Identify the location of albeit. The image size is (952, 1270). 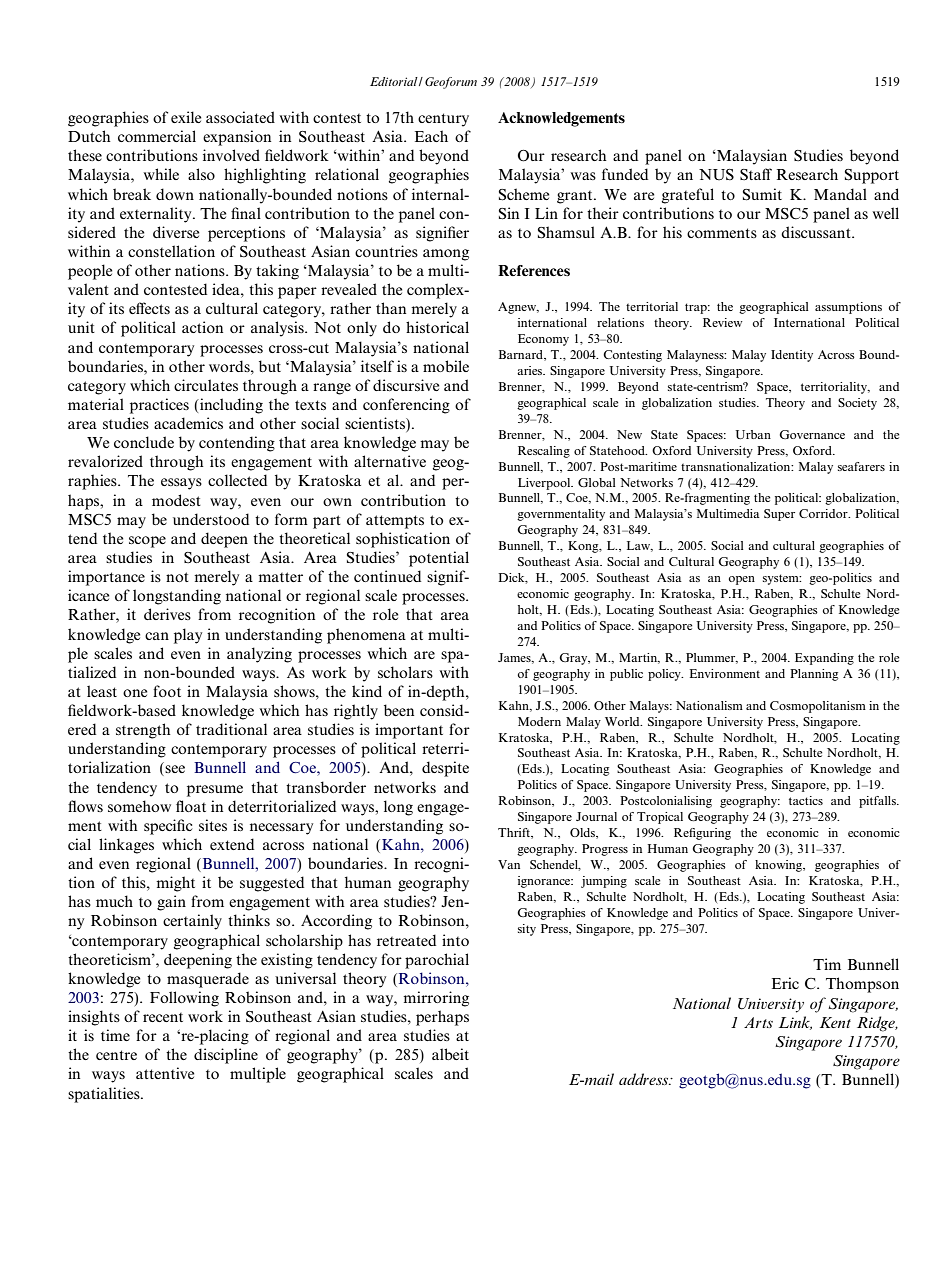
(450, 1054).
